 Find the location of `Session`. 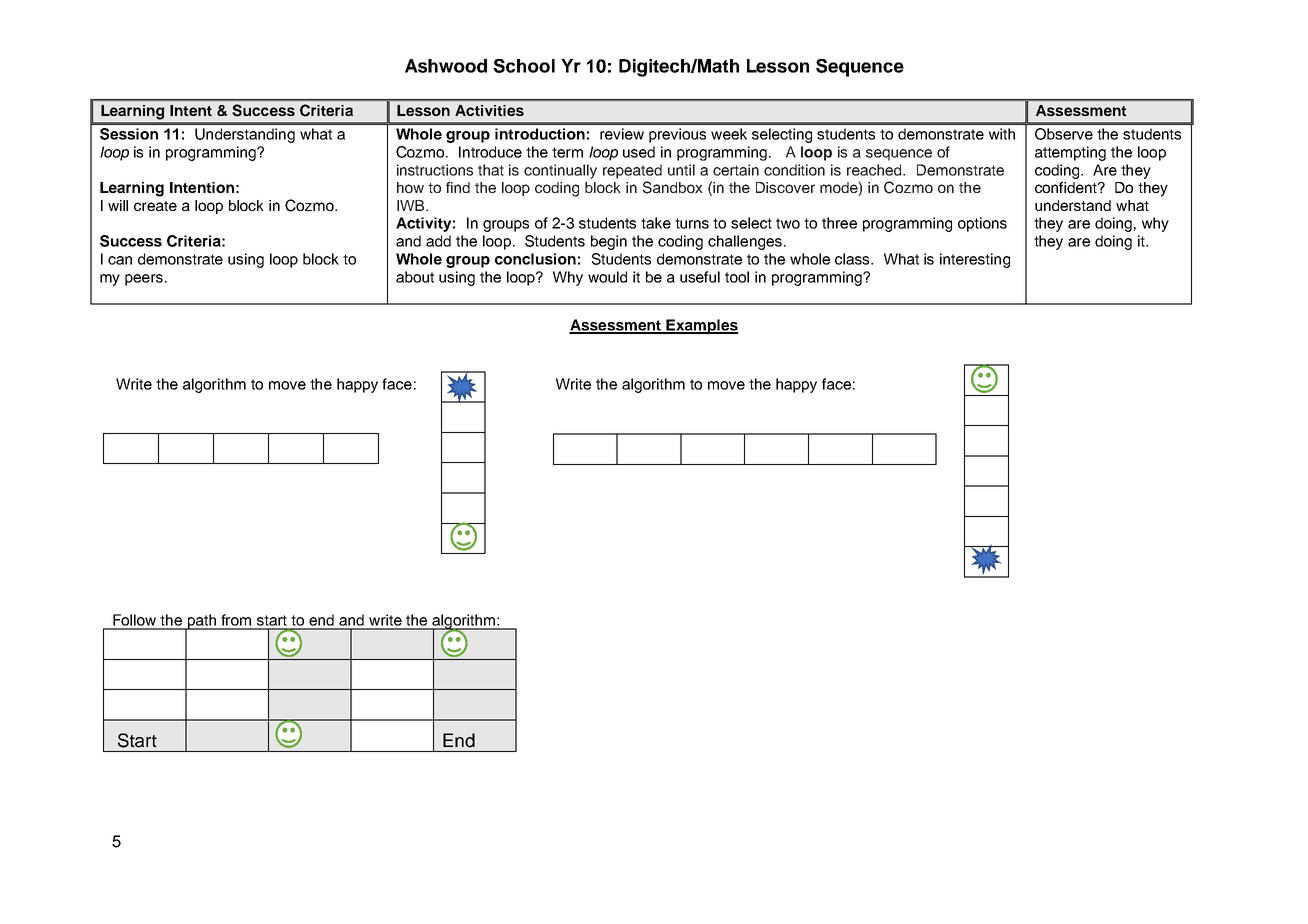

Session is located at coordinates (129, 134).
